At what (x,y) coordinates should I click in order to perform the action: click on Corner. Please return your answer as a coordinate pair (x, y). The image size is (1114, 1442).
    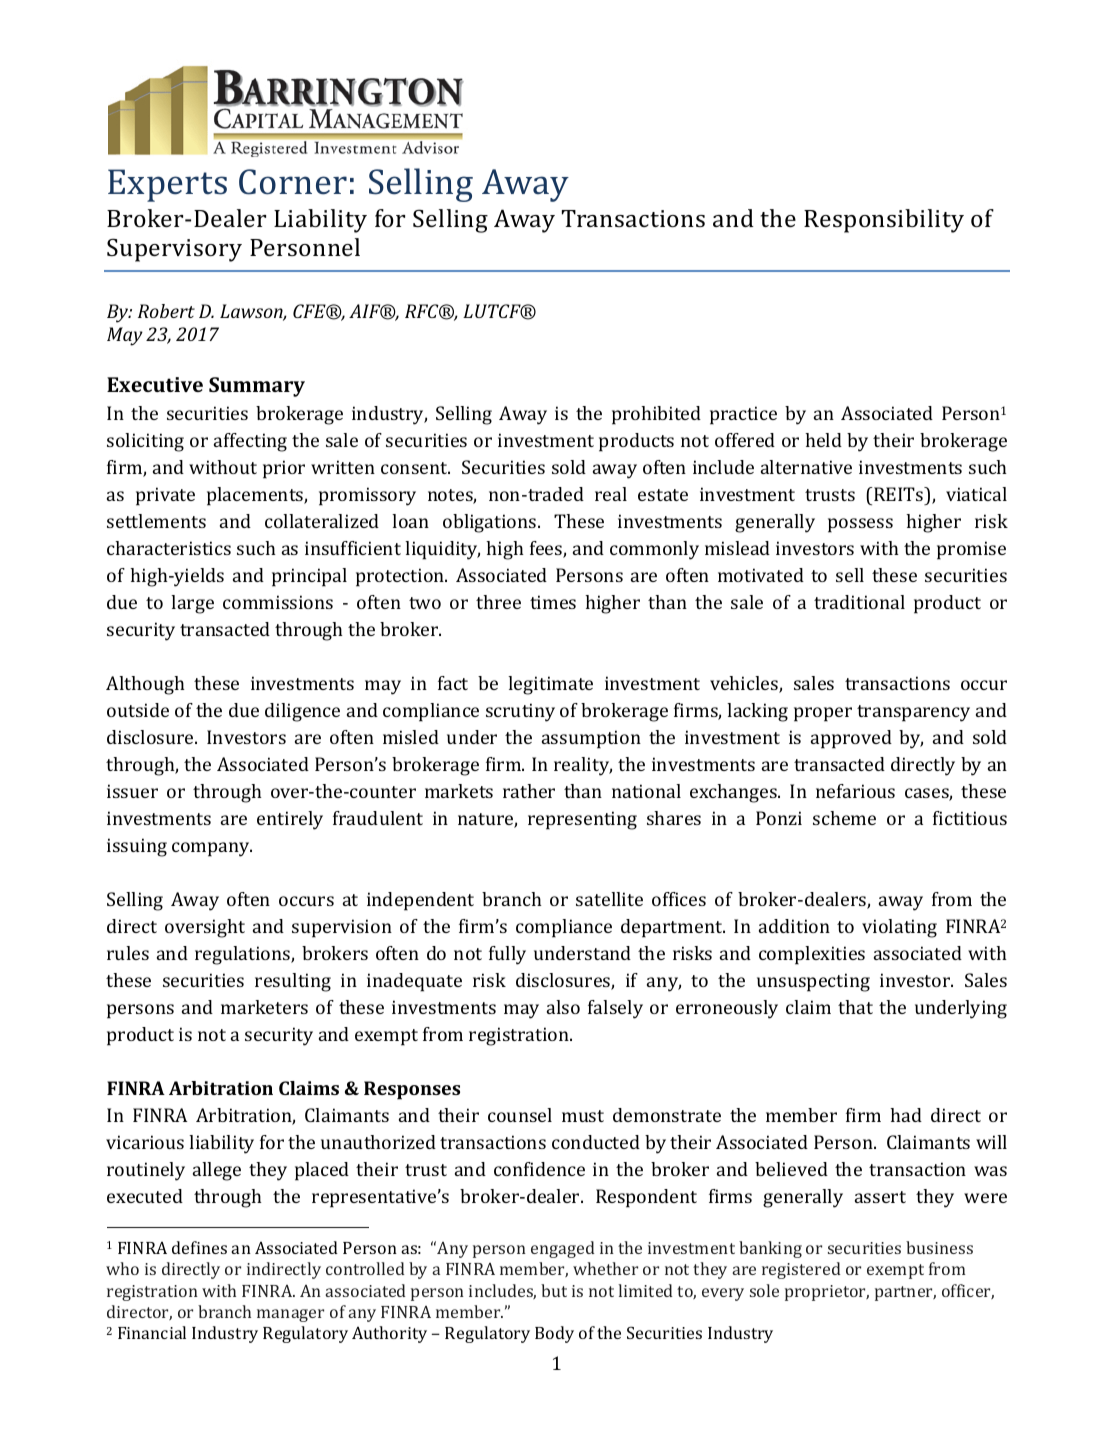
    Looking at the image, I should click on (293, 182).
